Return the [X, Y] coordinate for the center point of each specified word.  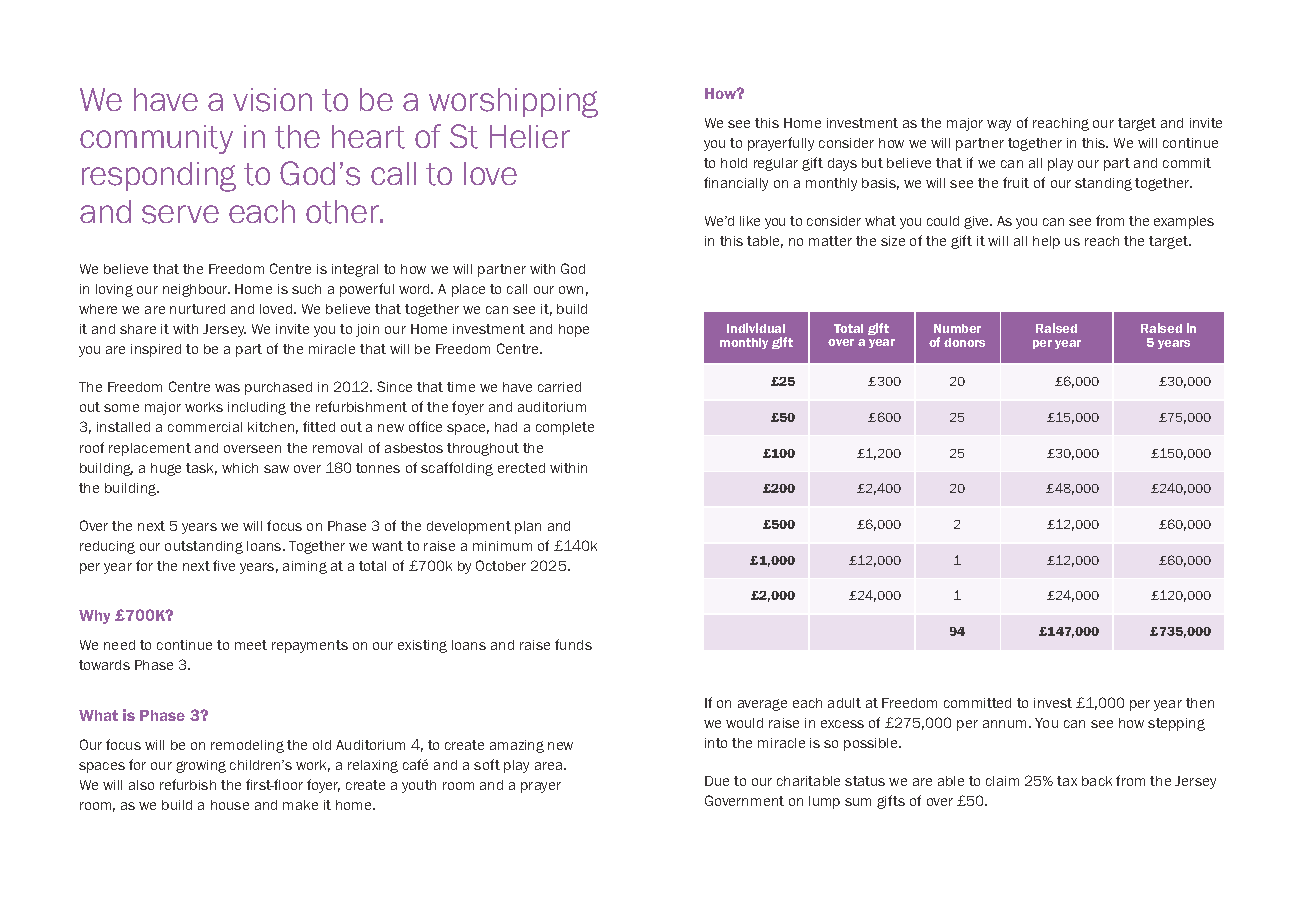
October [501, 565]
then [1200, 703]
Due [717, 781]
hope [574, 330]
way [999, 125]
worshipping [513, 103]
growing [201, 766]
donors [964, 342]
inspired [156, 350]
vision [272, 100]
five [224, 565]
